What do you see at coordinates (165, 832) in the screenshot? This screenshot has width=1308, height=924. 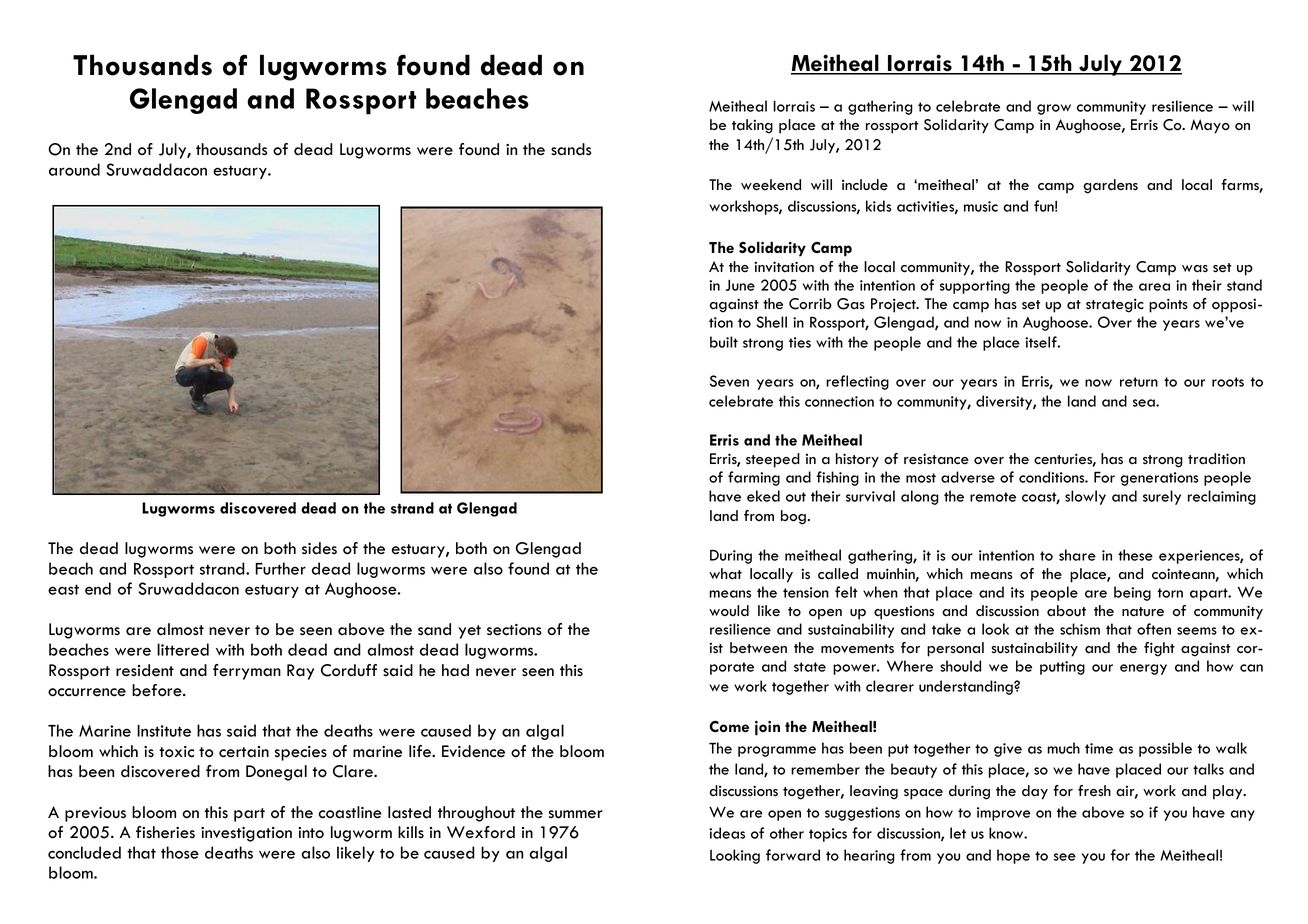 I see `fisheries` at bounding box center [165, 832].
